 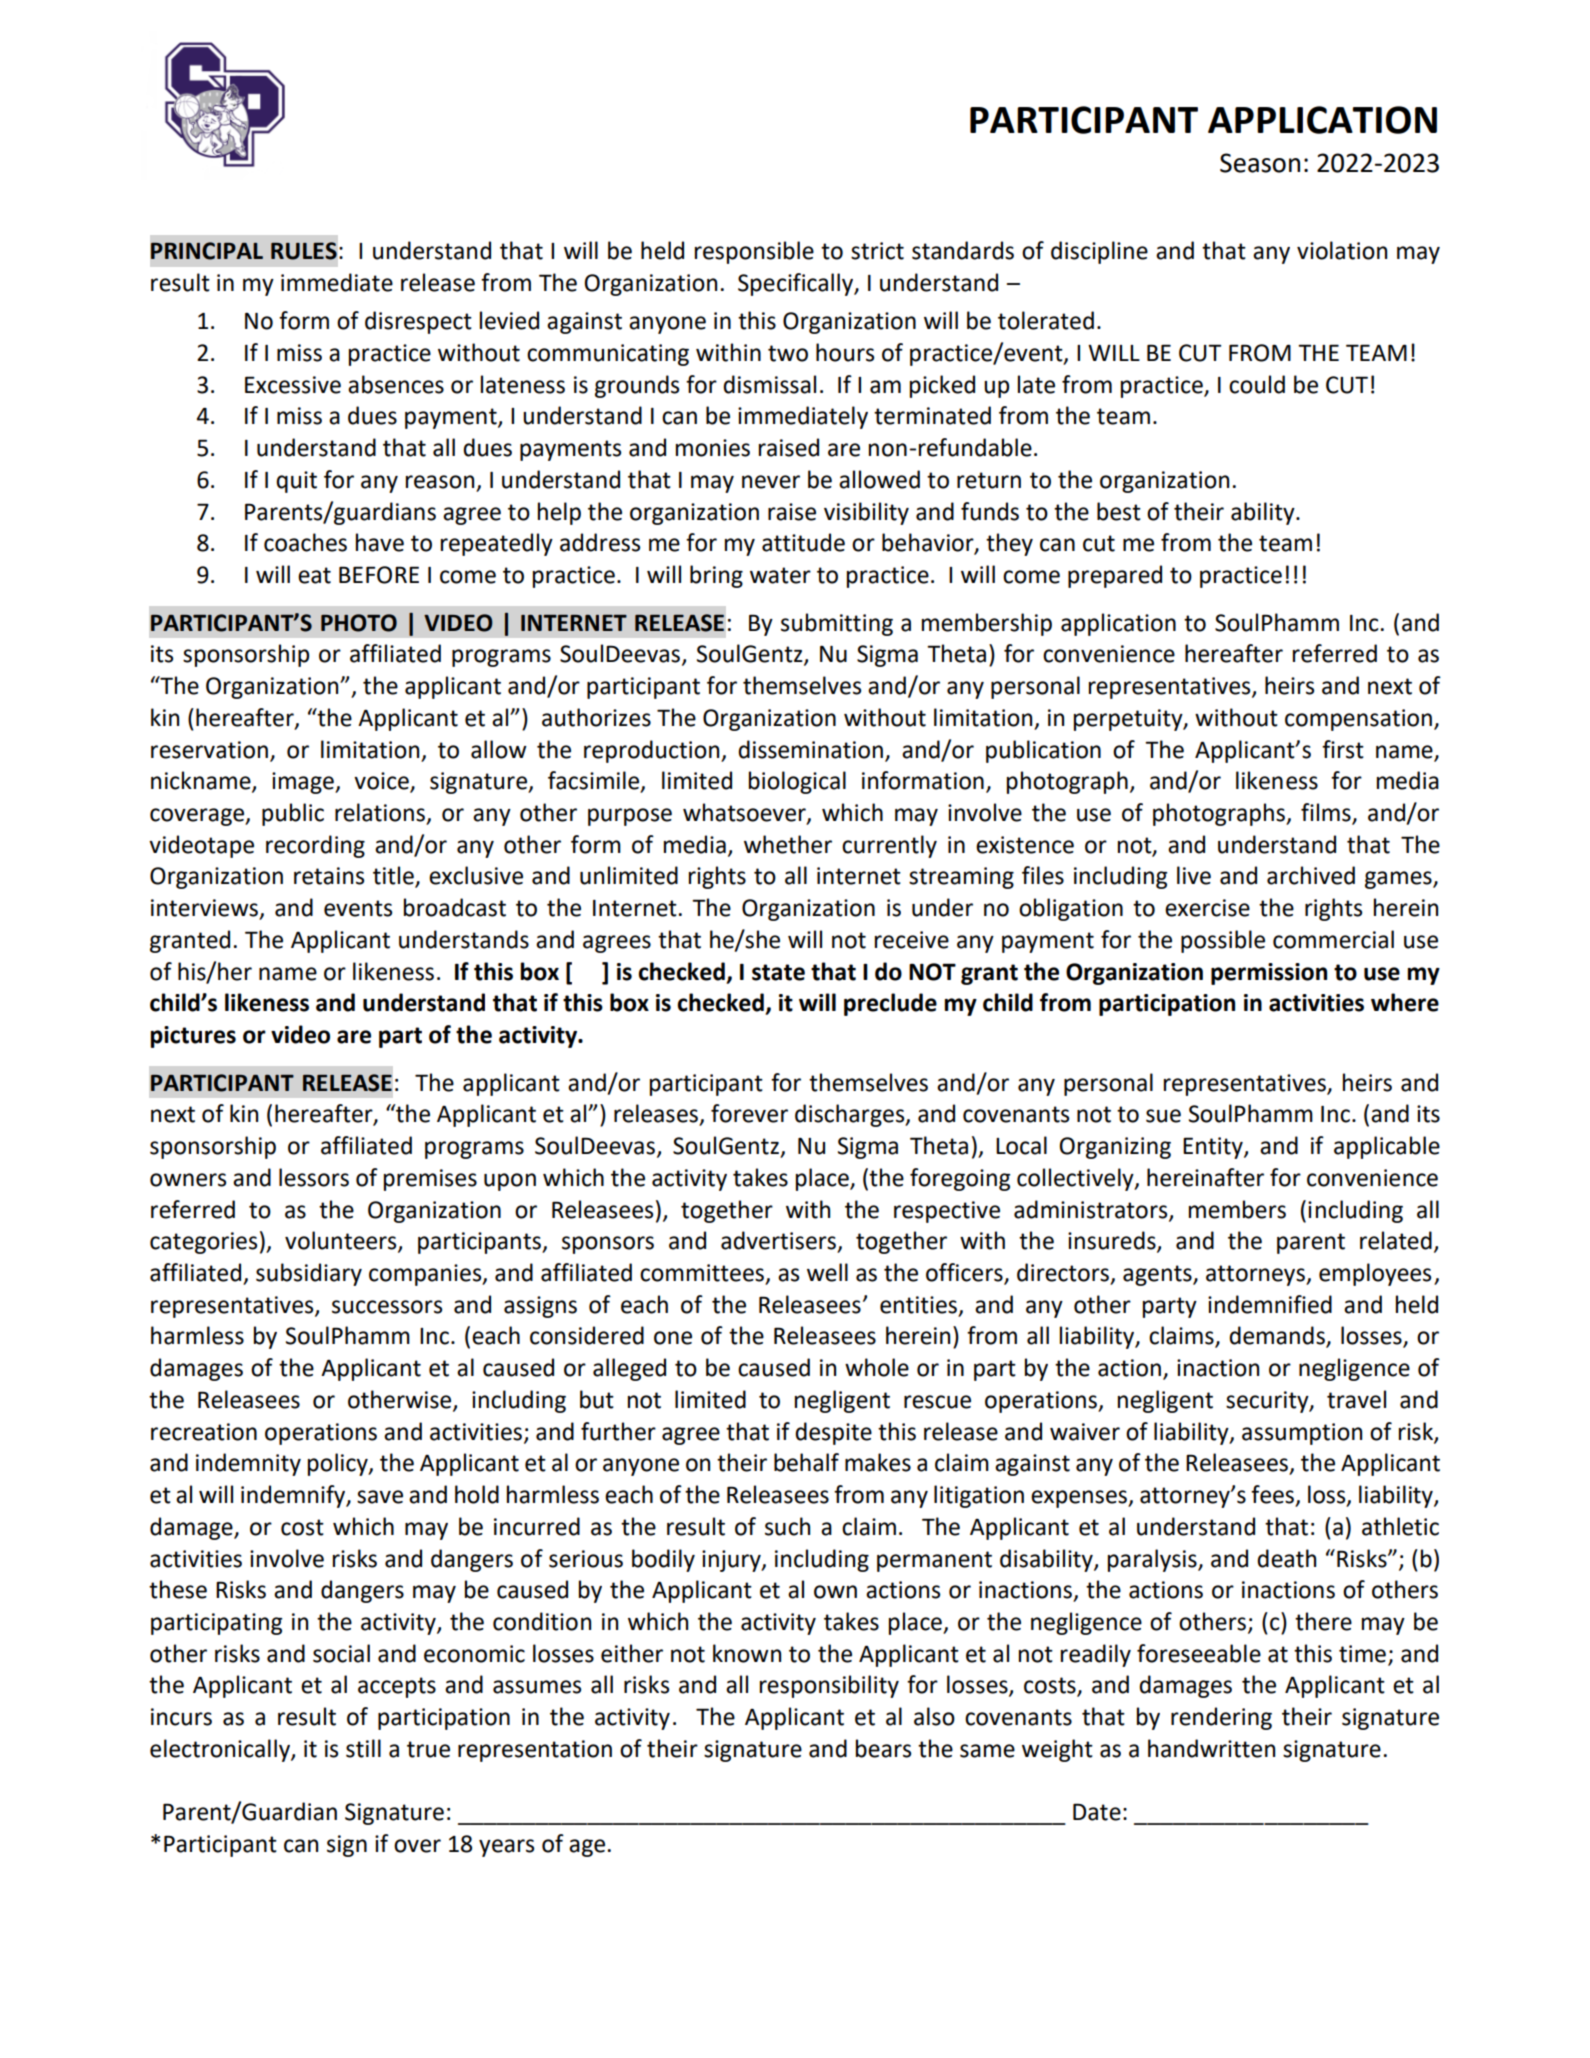 I want to click on Season, so click(x=1260, y=163).
